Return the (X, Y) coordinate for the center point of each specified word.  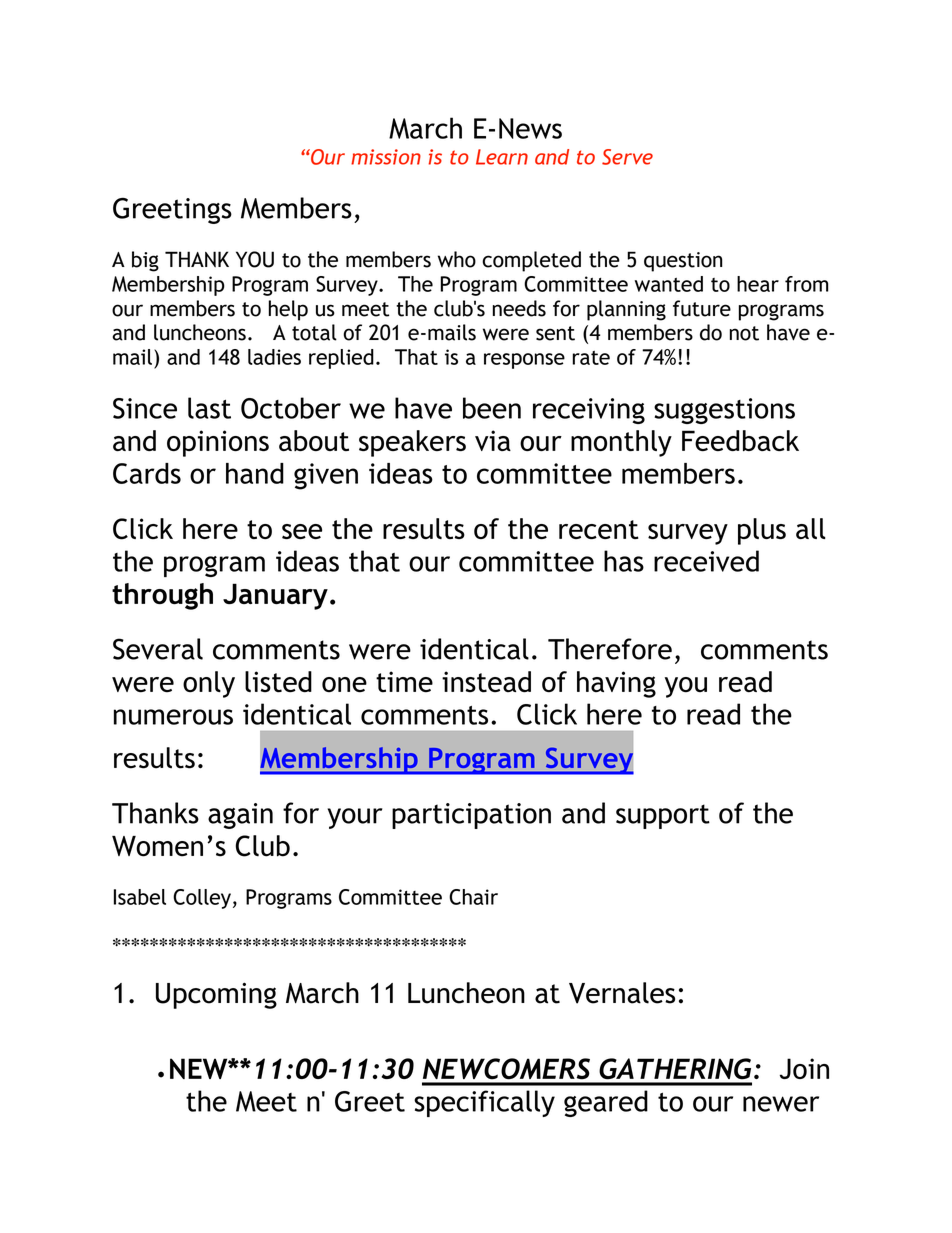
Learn (502, 157)
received (706, 561)
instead (486, 682)
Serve (627, 157)
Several (158, 649)
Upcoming (216, 995)
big (145, 261)
